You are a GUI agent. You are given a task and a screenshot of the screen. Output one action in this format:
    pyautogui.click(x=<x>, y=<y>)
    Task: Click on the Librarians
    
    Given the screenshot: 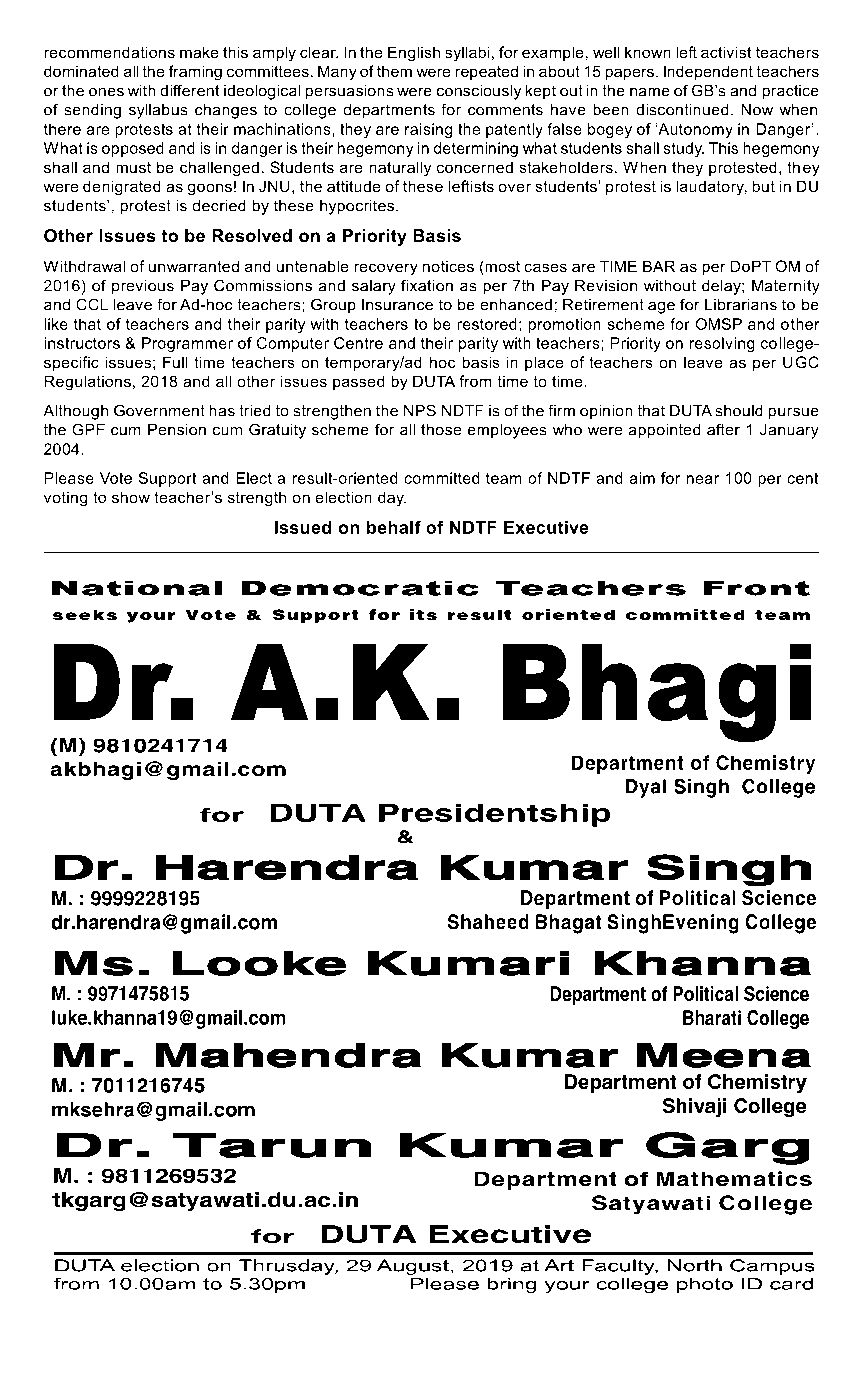 What is the action you would take?
    pyautogui.click(x=741, y=304)
